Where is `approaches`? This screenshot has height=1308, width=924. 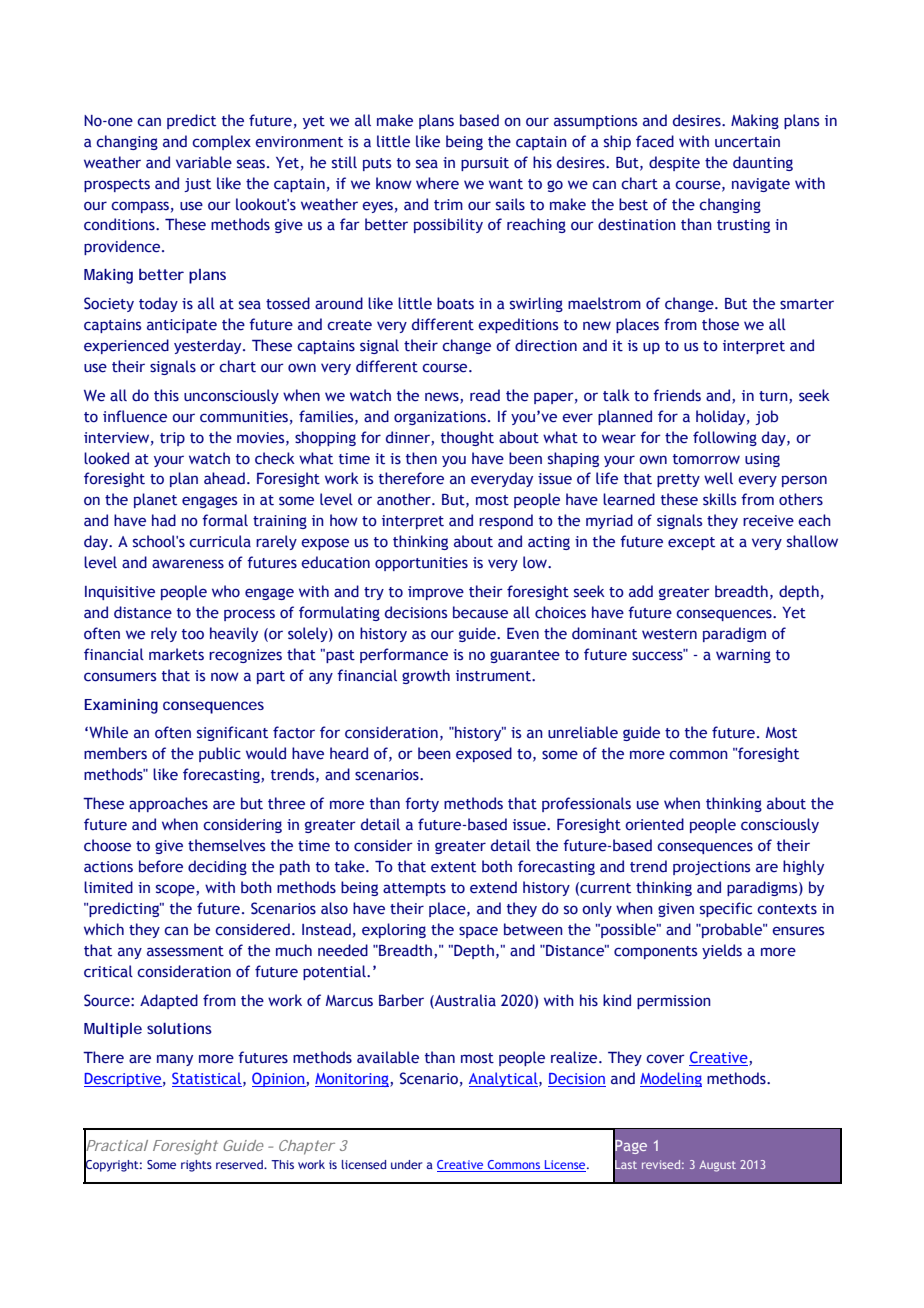 approaches is located at coordinates (168, 804).
